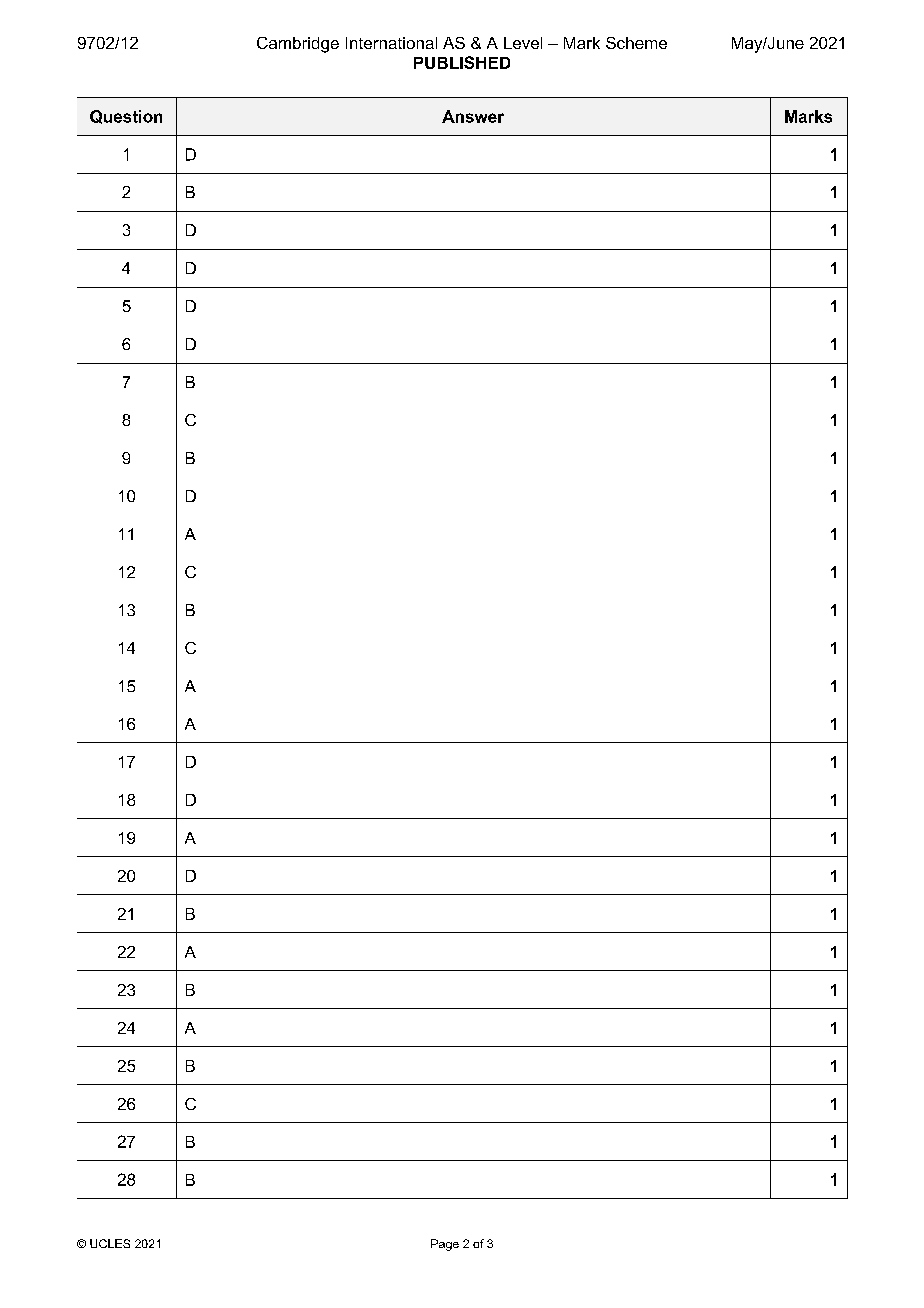 This screenshot has width=924, height=1308. Describe the element at coordinates (445, 1245) in the screenshot. I see `Page` at that location.
